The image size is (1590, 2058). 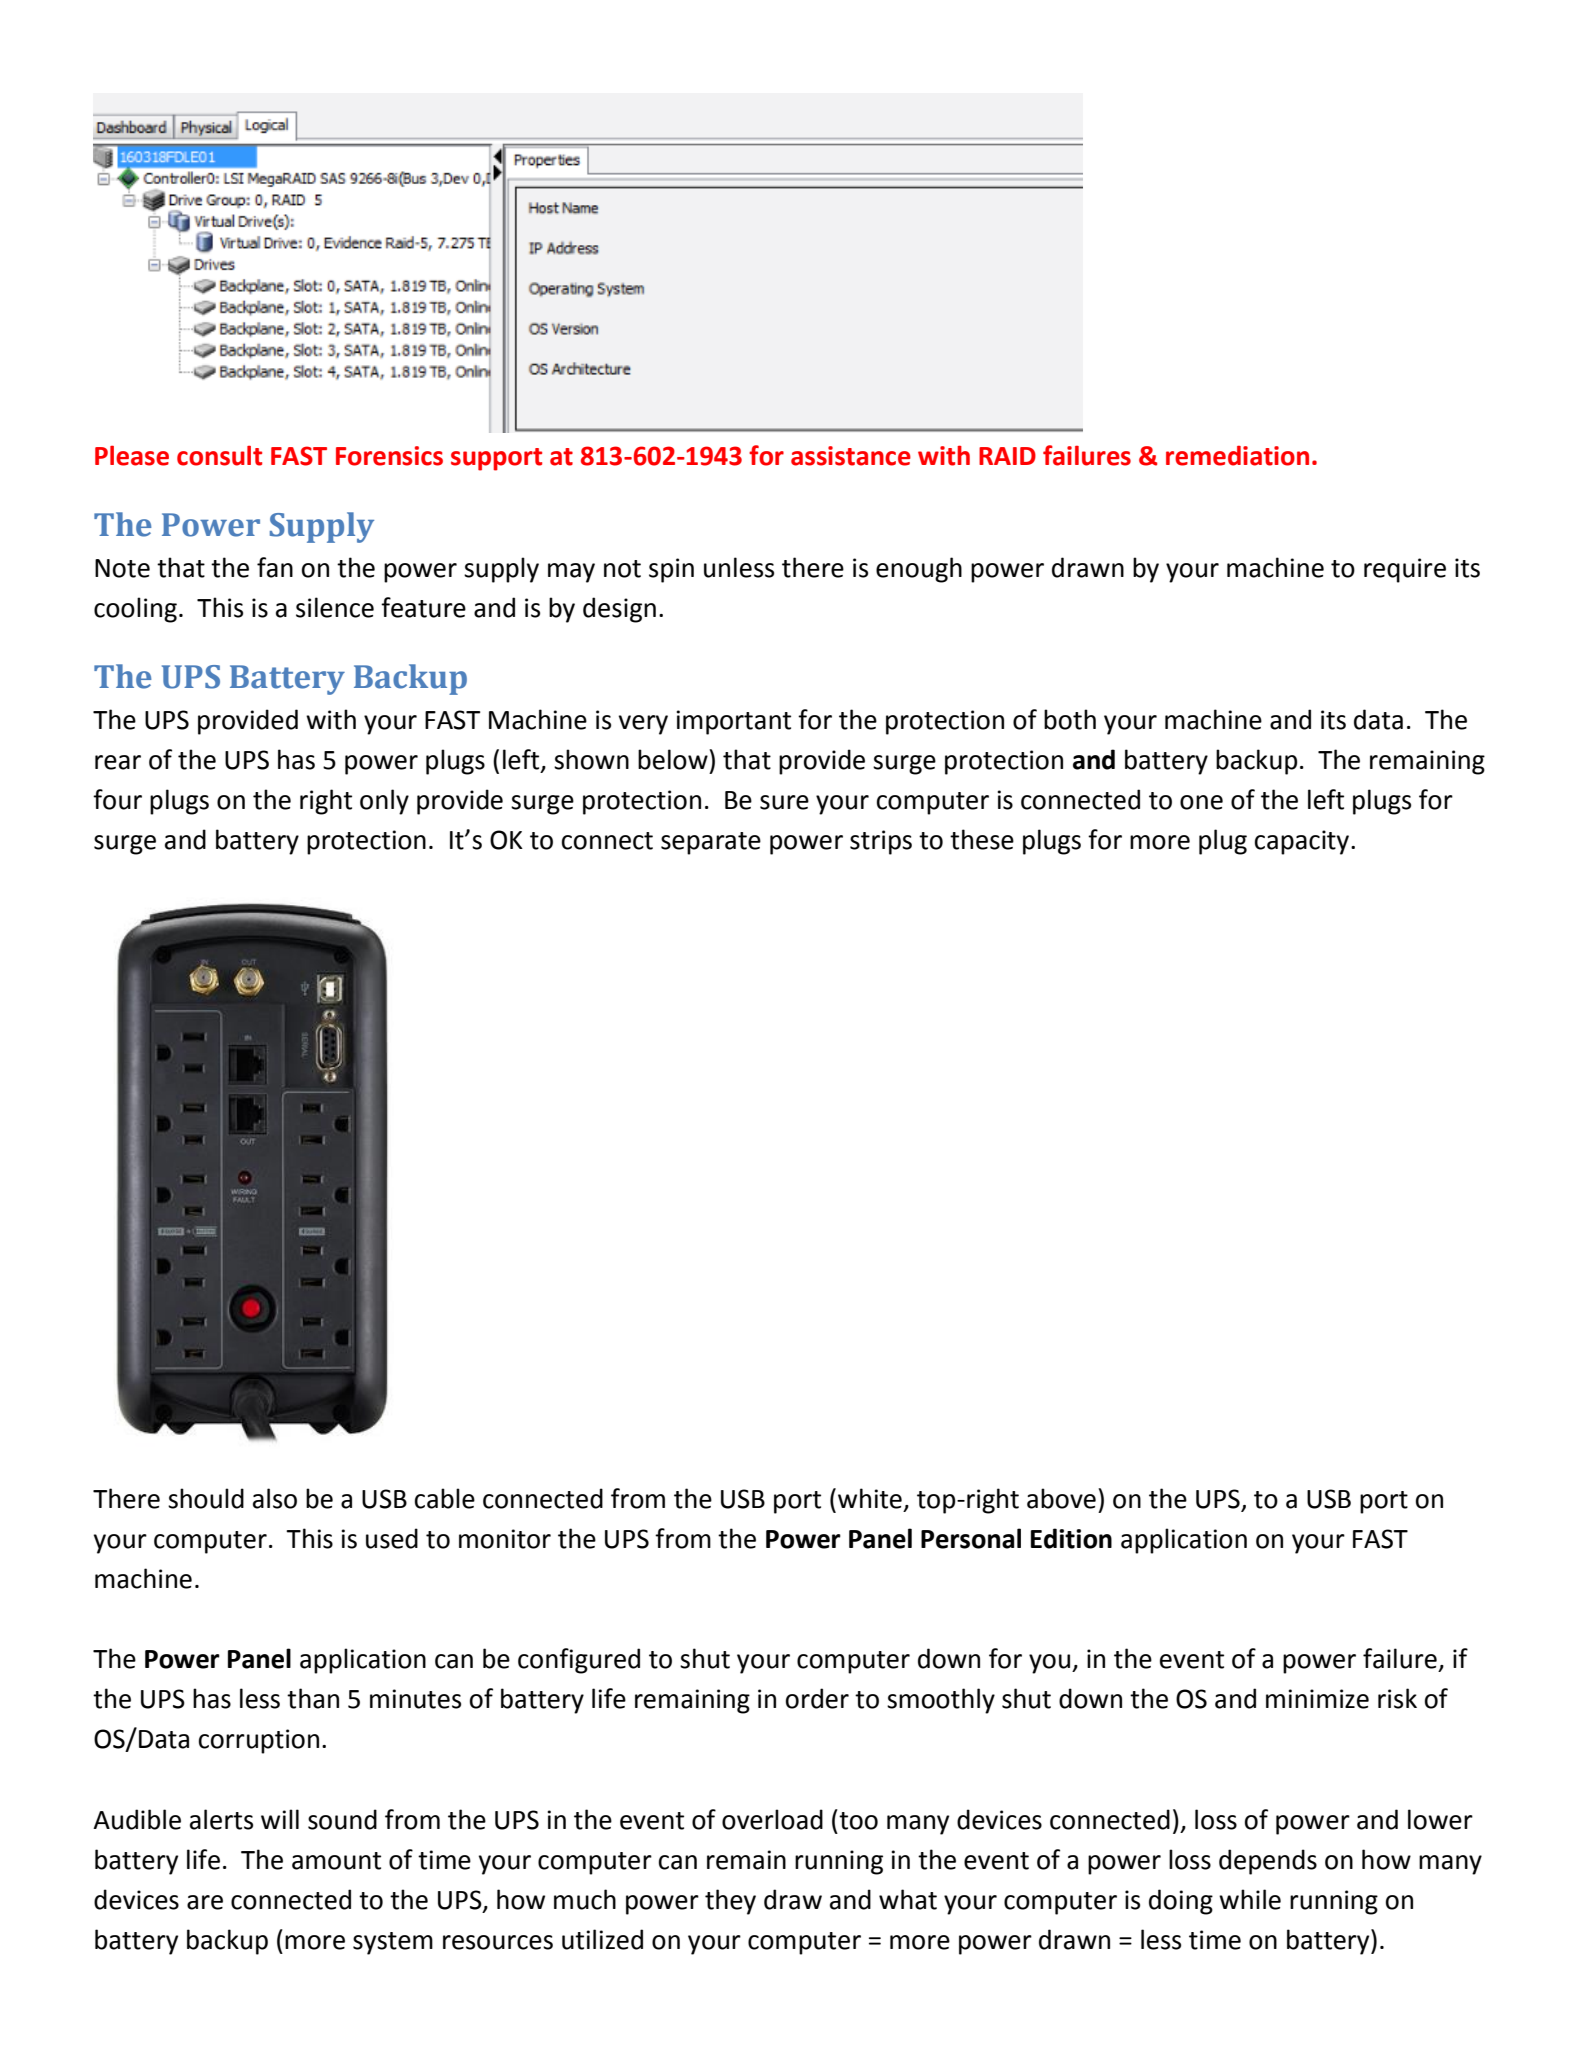 What do you see at coordinates (205, 1902) in the screenshot?
I see `are` at bounding box center [205, 1902].
